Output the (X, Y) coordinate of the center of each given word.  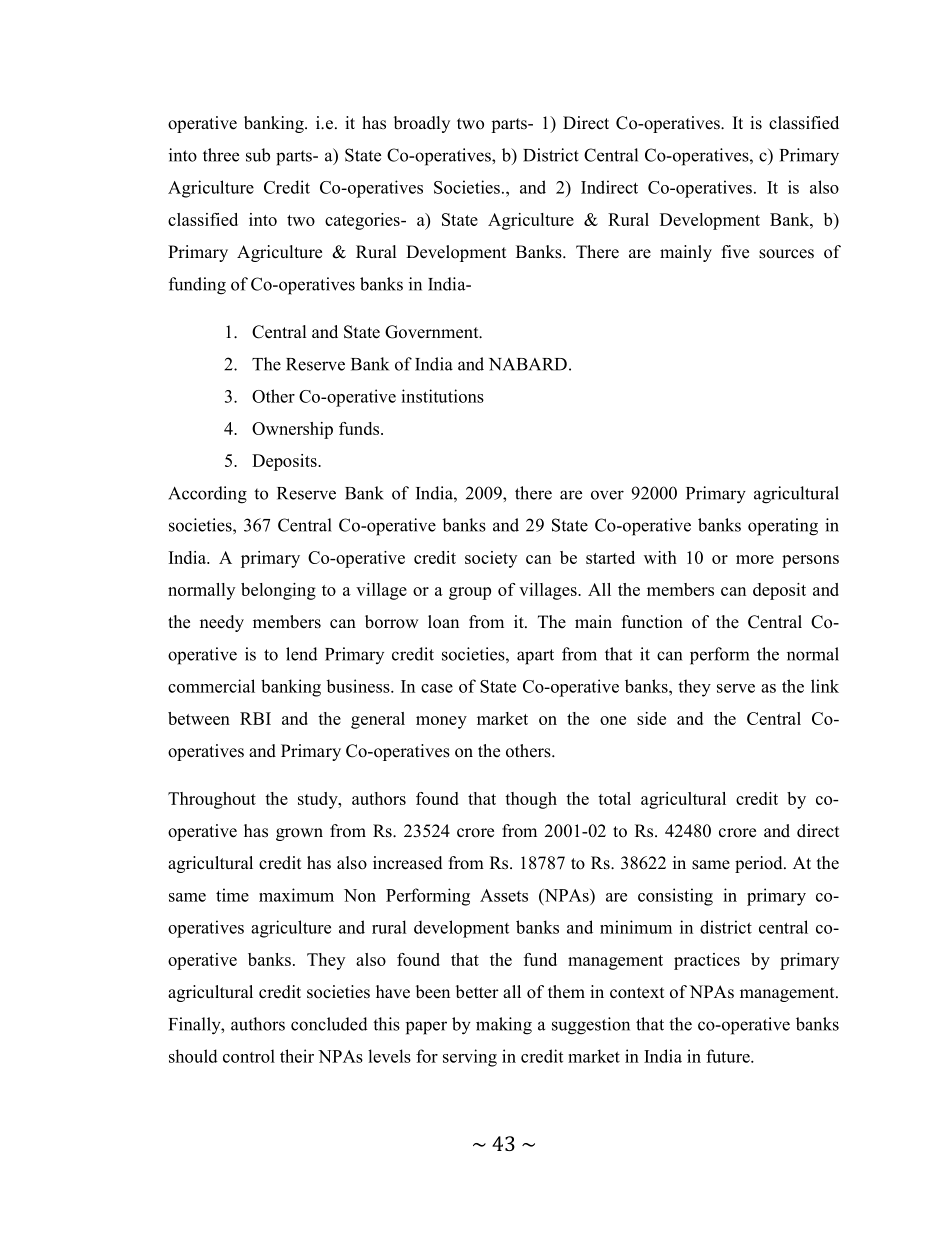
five (735, 252)
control (249, 1056)
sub (258, 155)
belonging (278, 591)
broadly (422, 124)
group (470, 593)
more (755, 559)
